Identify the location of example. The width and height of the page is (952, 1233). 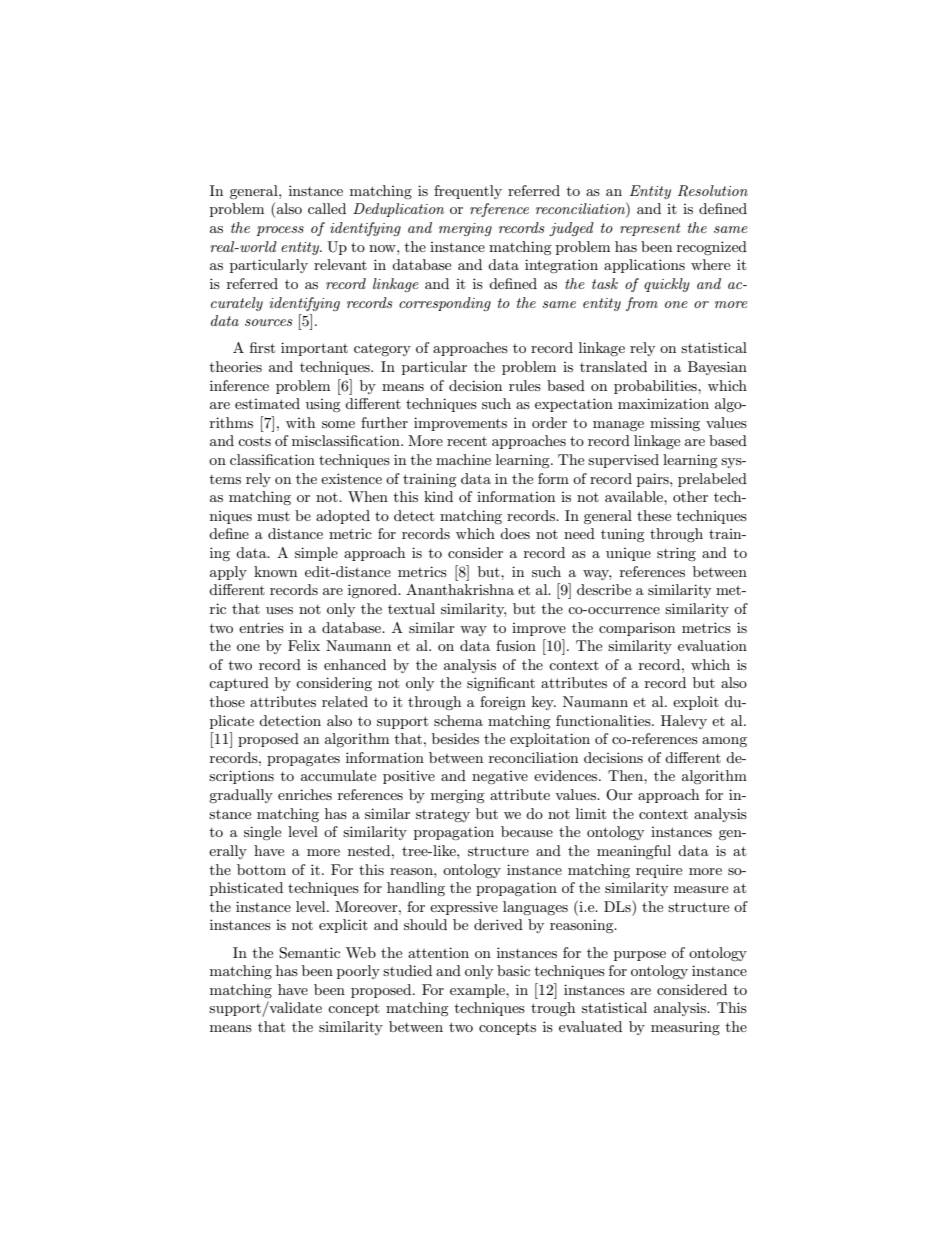
(478, 991).
